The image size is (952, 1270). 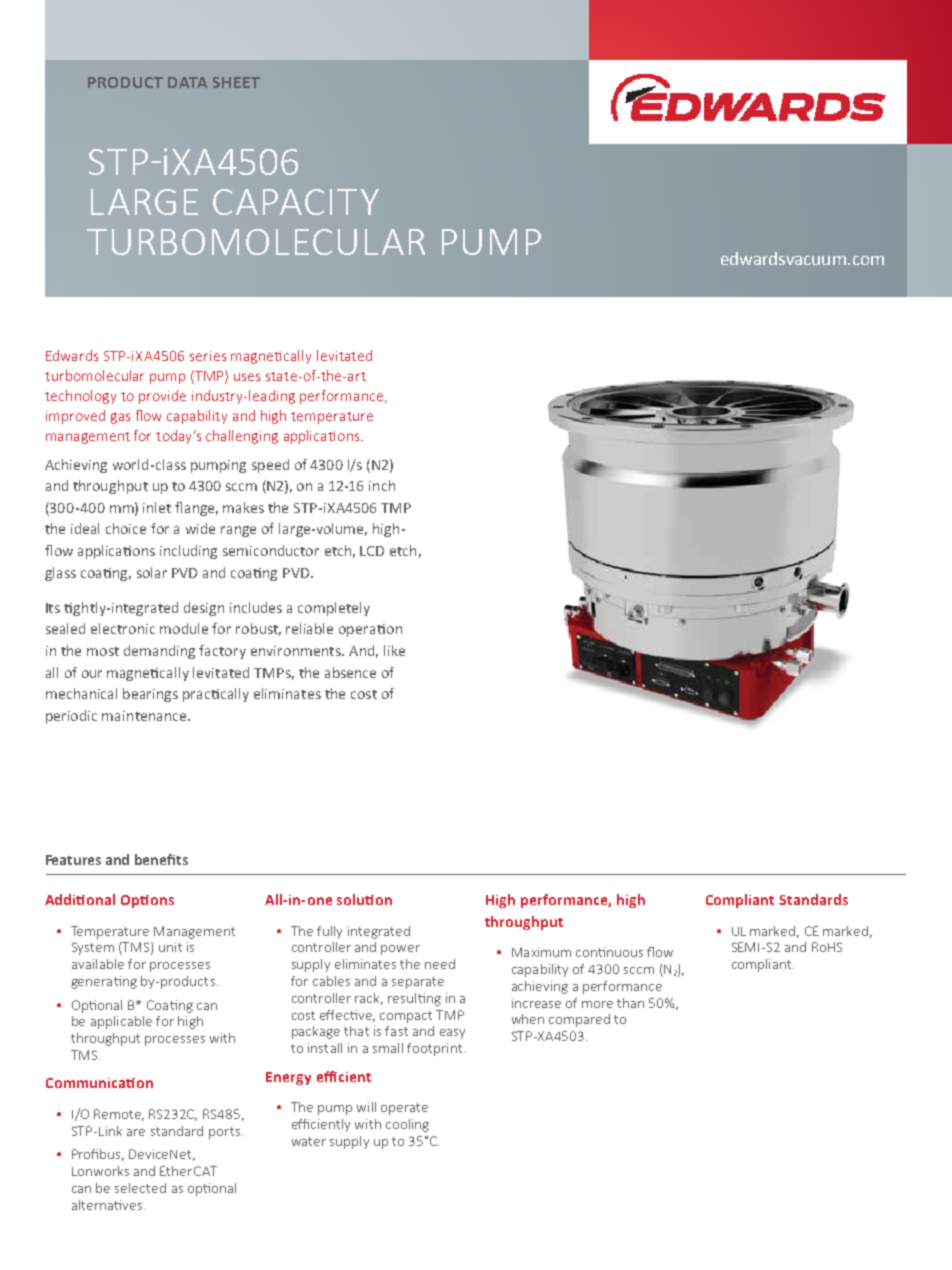 I want to click on available, so click(x=98, y=964).
